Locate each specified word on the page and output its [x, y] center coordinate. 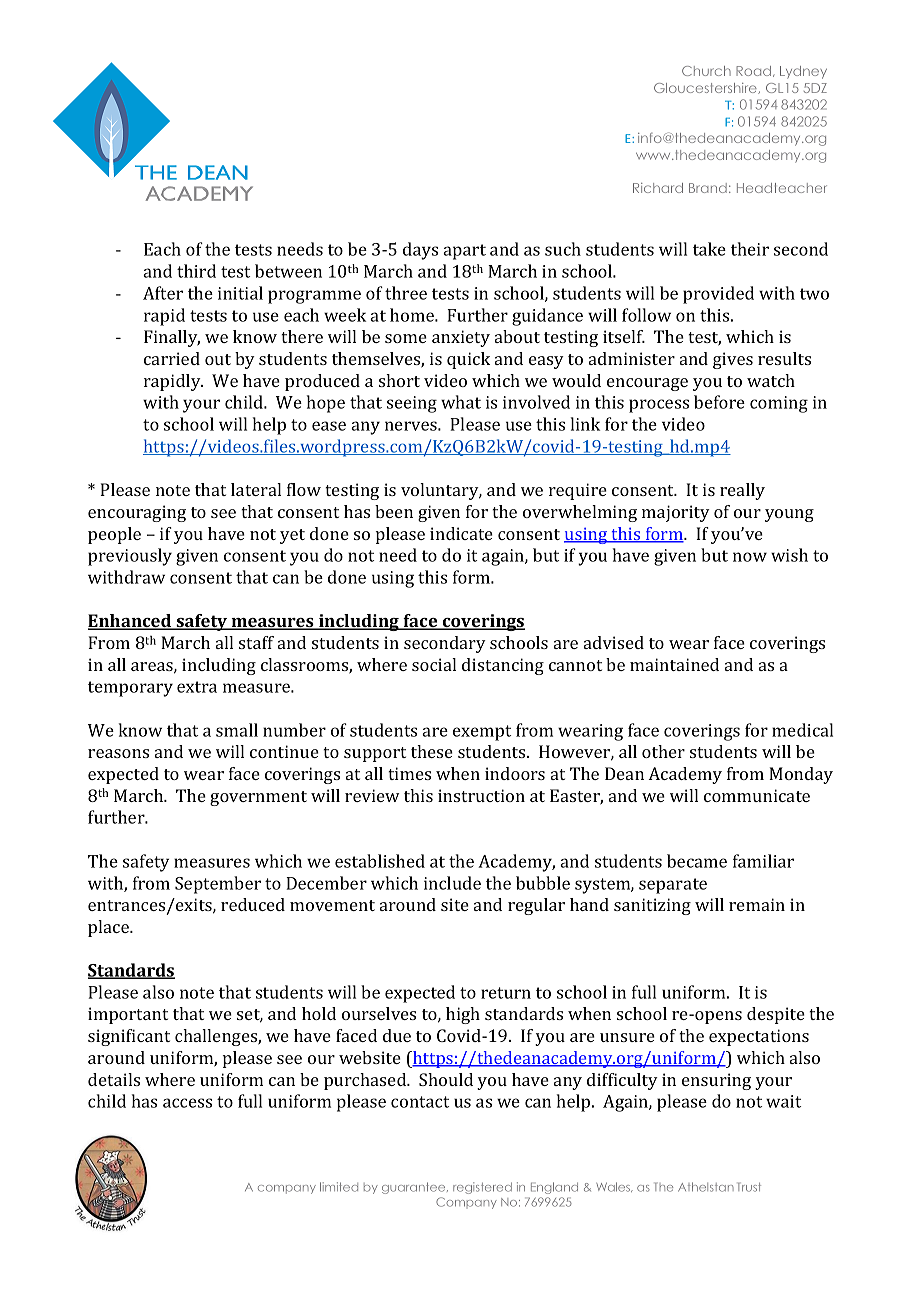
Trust [749, 1187]
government [258, 798]
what [461, 402]
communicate [757, 795]
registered [482, 1188]
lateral [256, 489]
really [742, 491]
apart [464, 252]
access [187, 1103]
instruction [481, 795]
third [196, 271]
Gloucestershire [706, 88]
